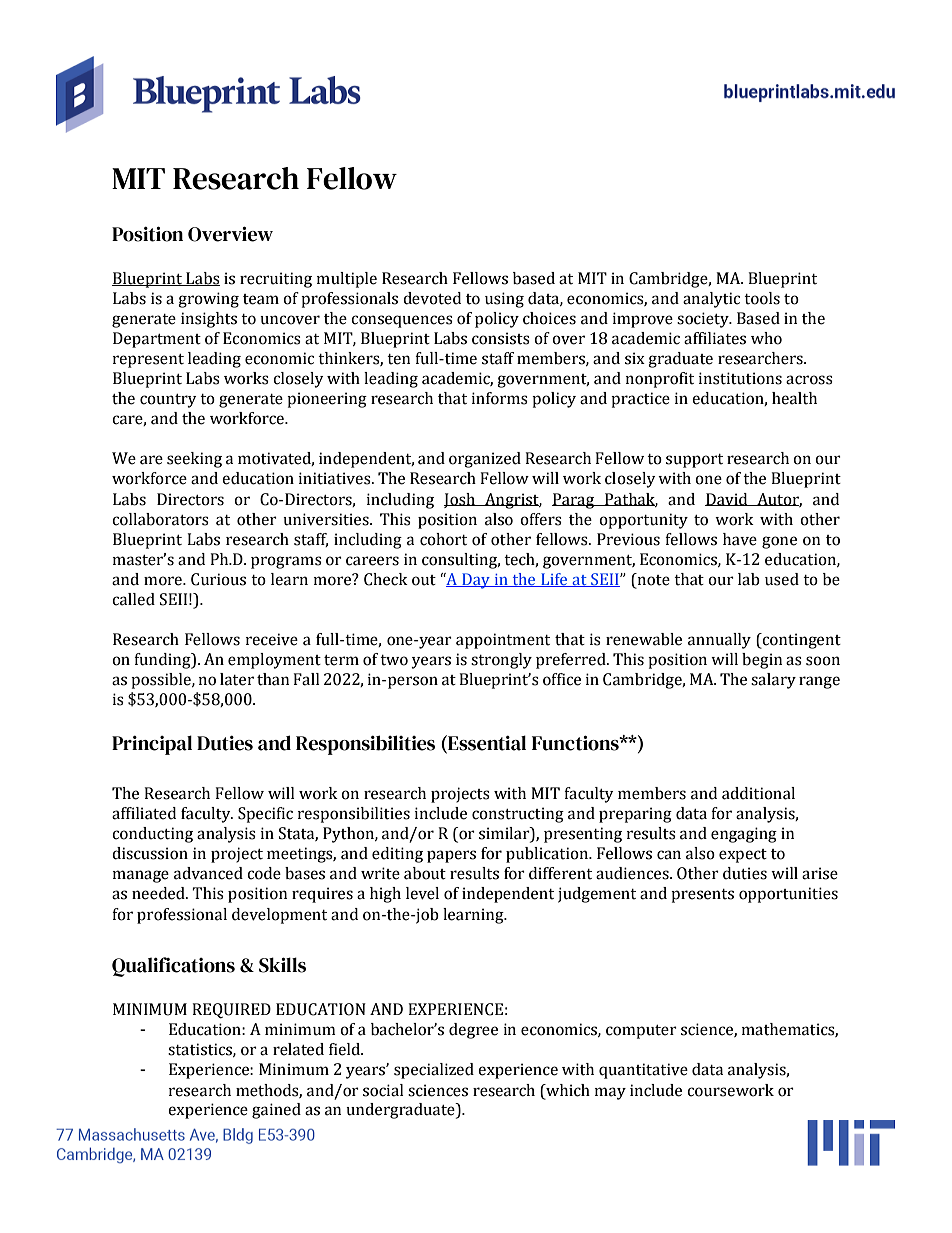  What do you see at coordinates (208, 873) in the image?
I see `advanced` at bounding box center [208, 873].
